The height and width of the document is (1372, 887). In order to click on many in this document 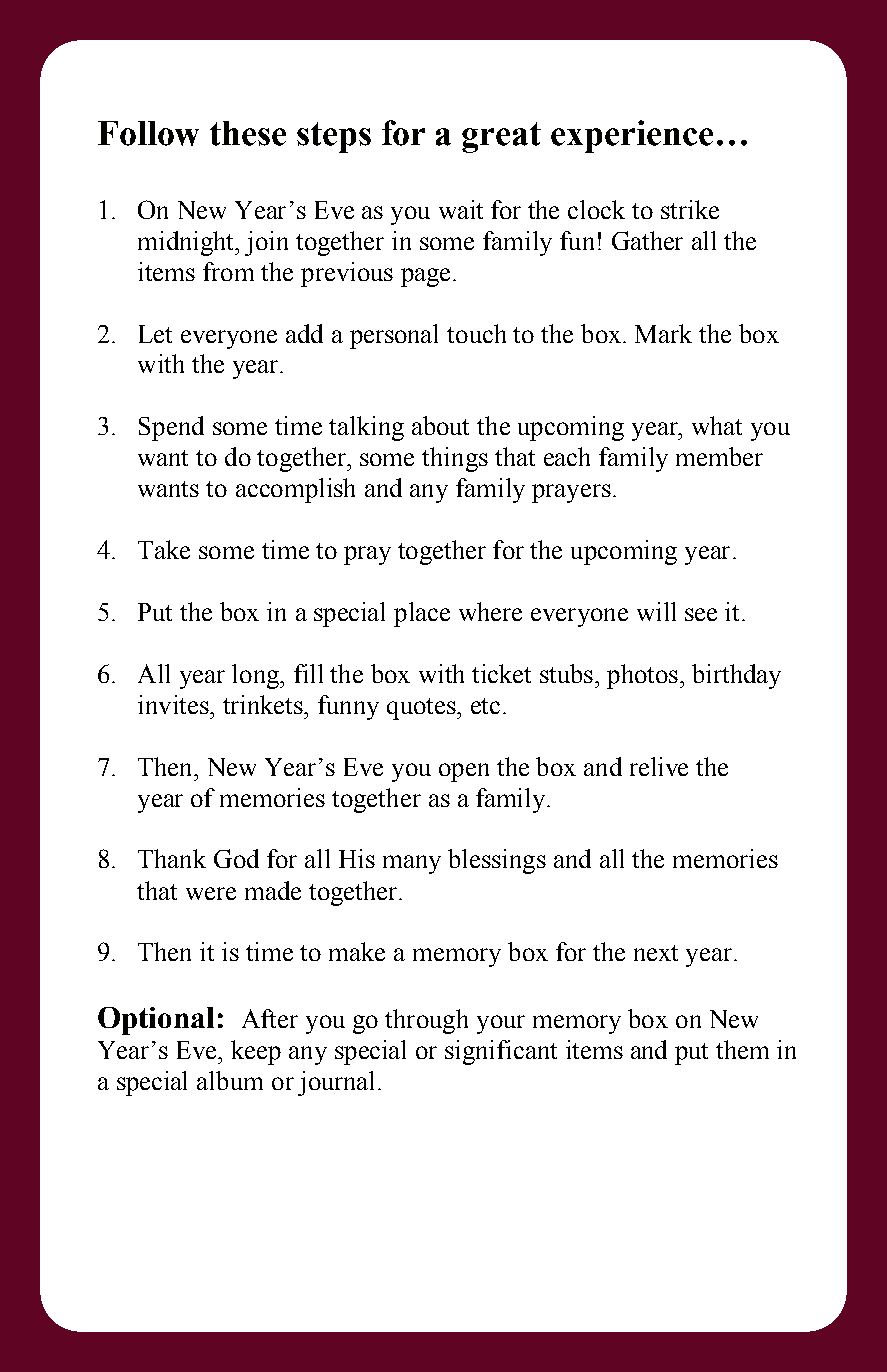, I will do `click(412, 864)`.
